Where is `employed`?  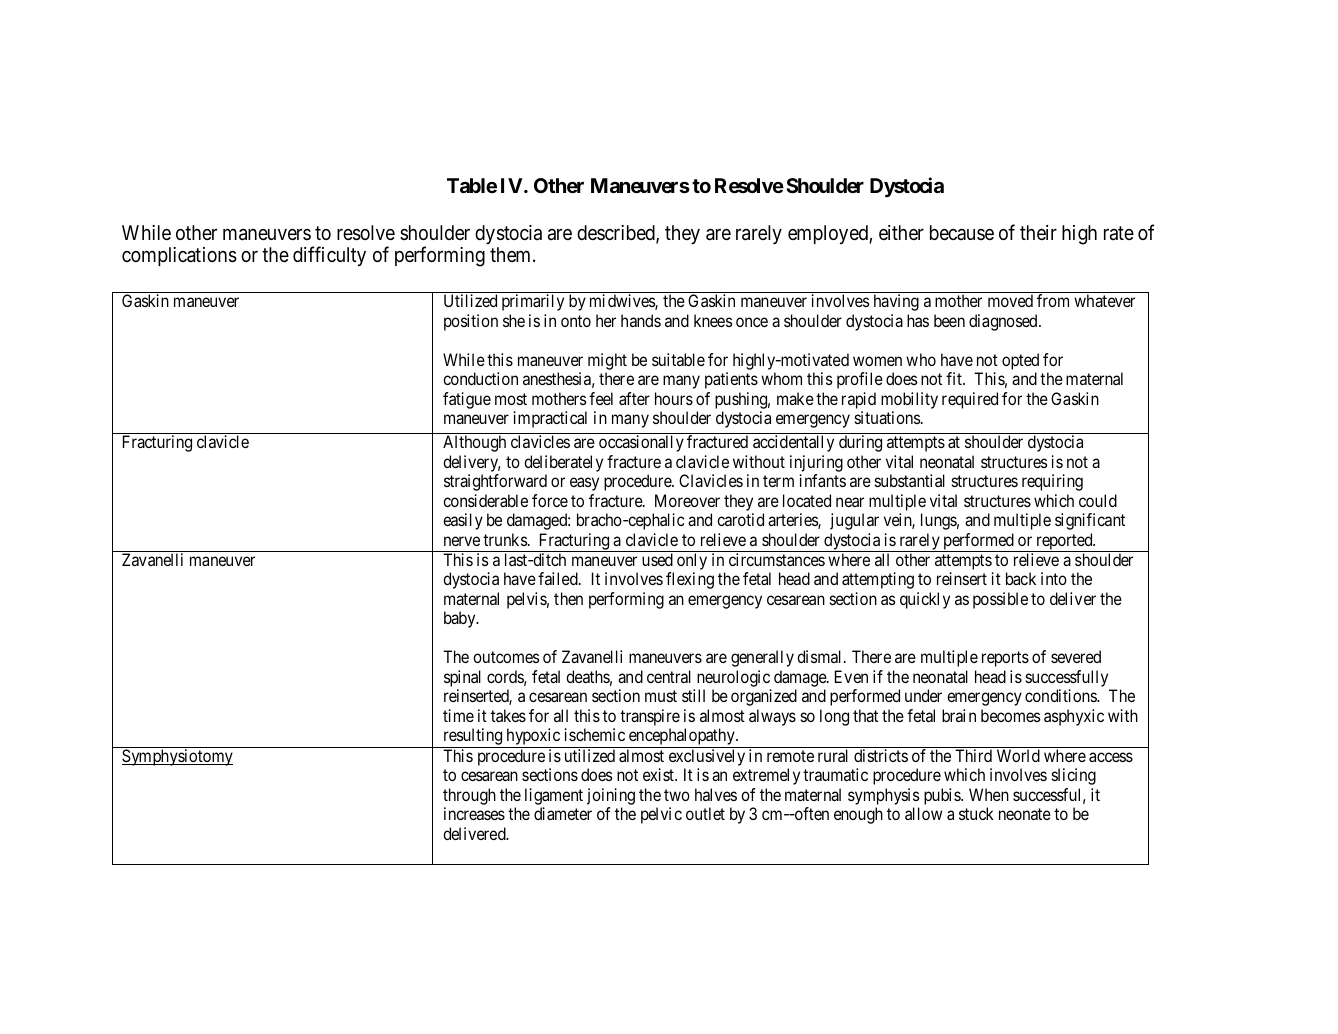
employed is located at coordinates (829, 234).
